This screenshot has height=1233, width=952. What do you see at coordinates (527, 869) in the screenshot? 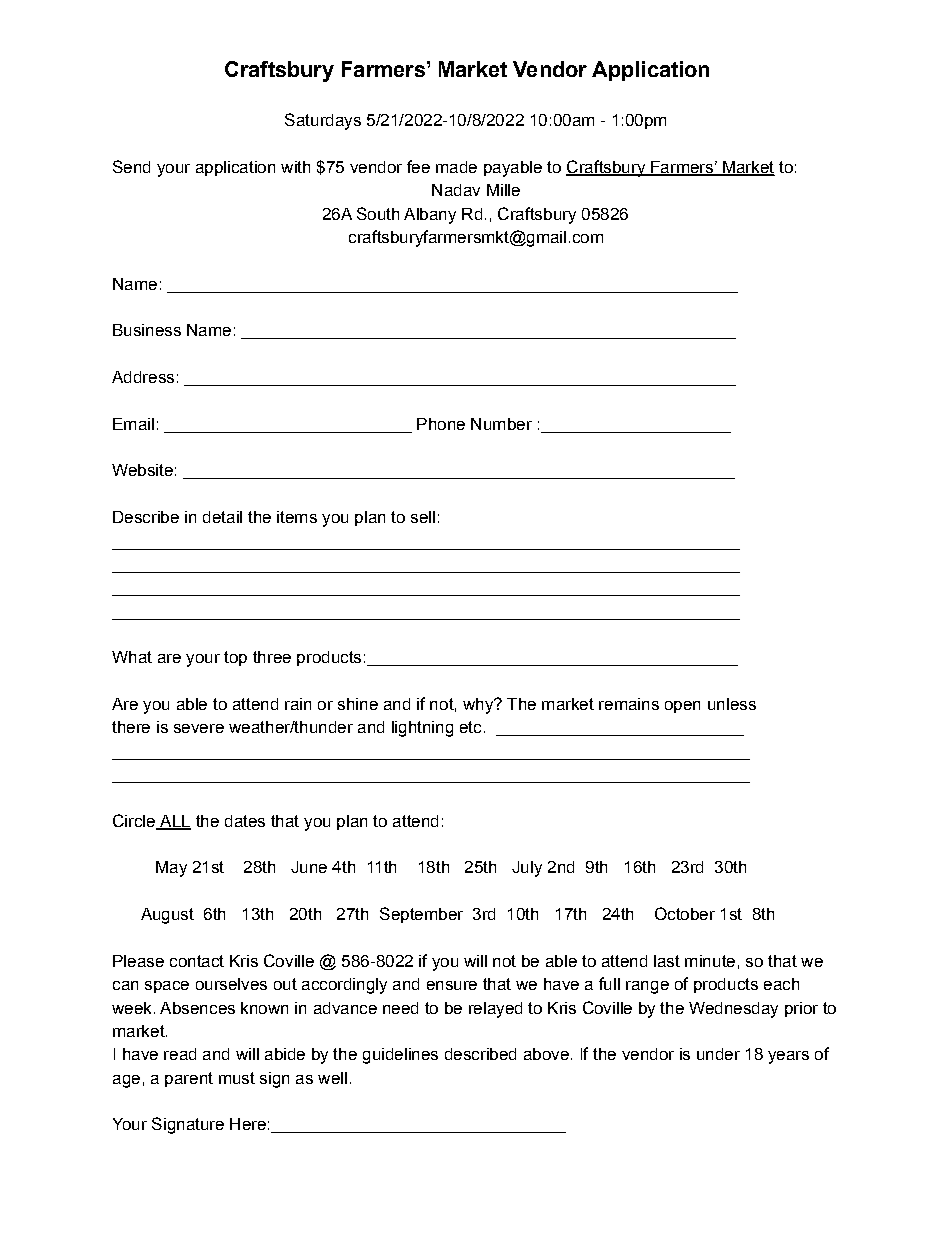
I see `July` at bounding box center [527, 869].
